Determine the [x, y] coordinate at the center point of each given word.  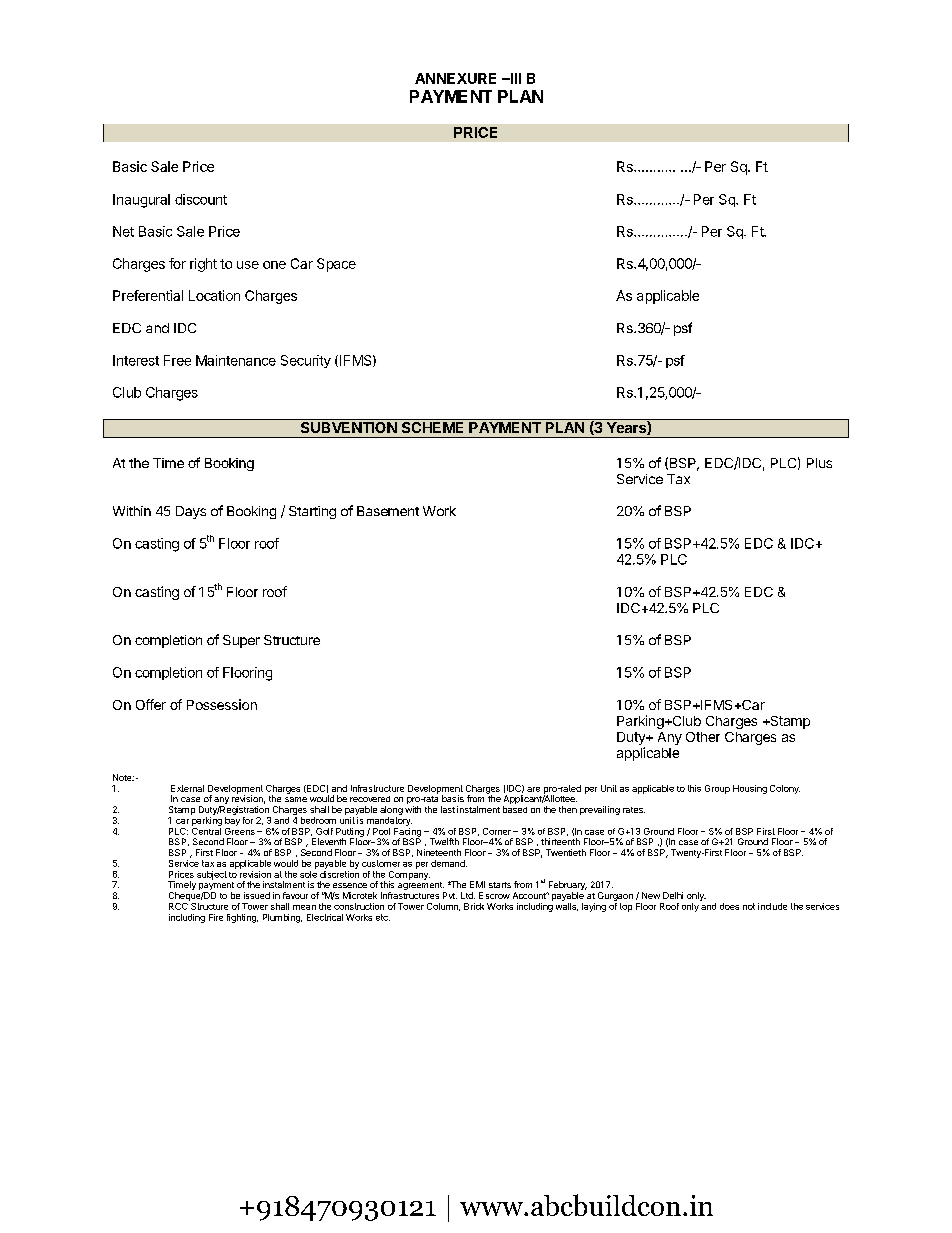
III [515, 78]
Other [703, 737]
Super [241, 641]
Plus [819, 463]
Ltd [468, 895]
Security [306, 361]
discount [201, 199]
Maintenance [236, 360]
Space [336, 265]
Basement [388, 511]
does [729, 906]
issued [257, 895]
